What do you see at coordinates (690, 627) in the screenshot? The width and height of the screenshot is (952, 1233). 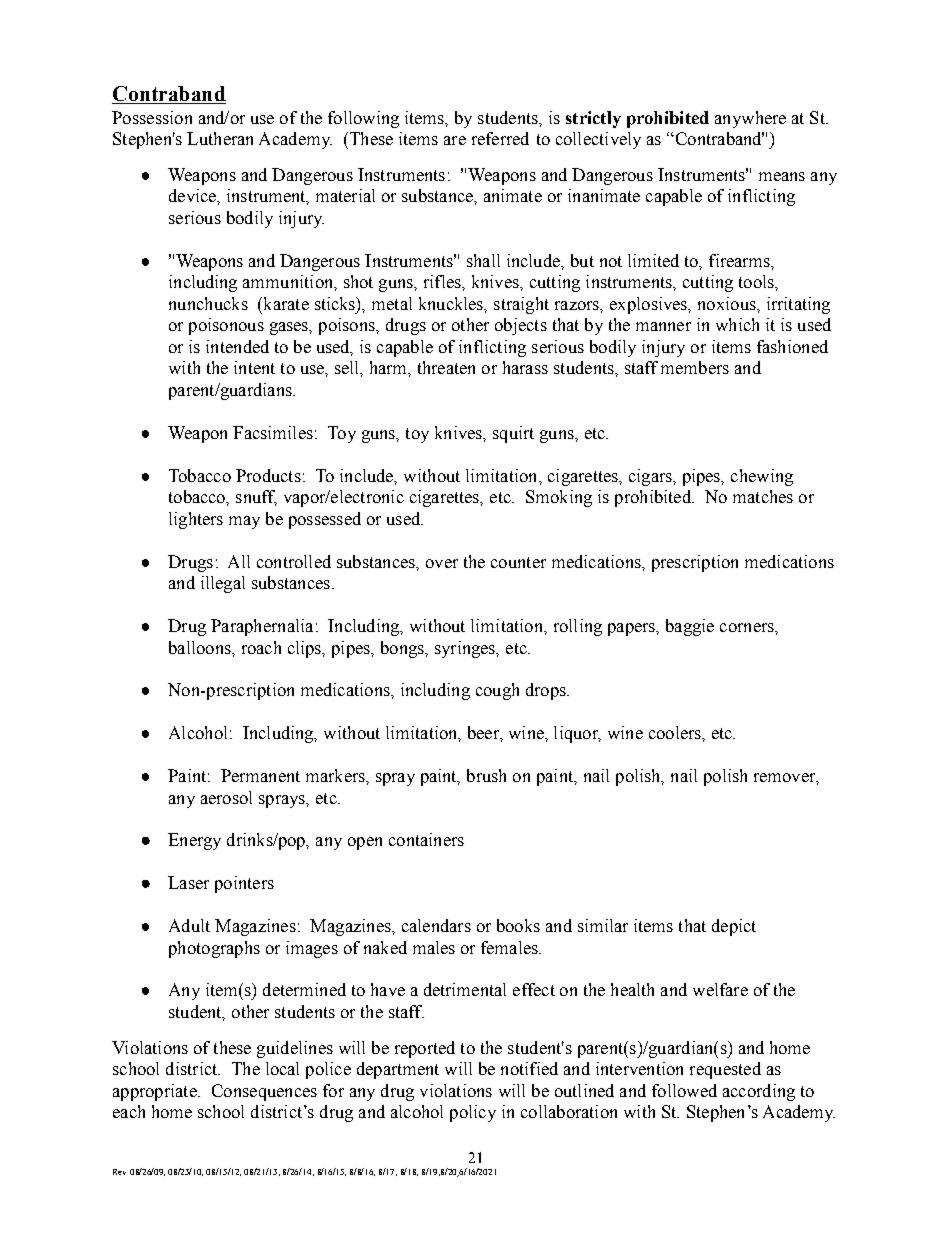 I see `baggie` at bounding box center [690, 627].
